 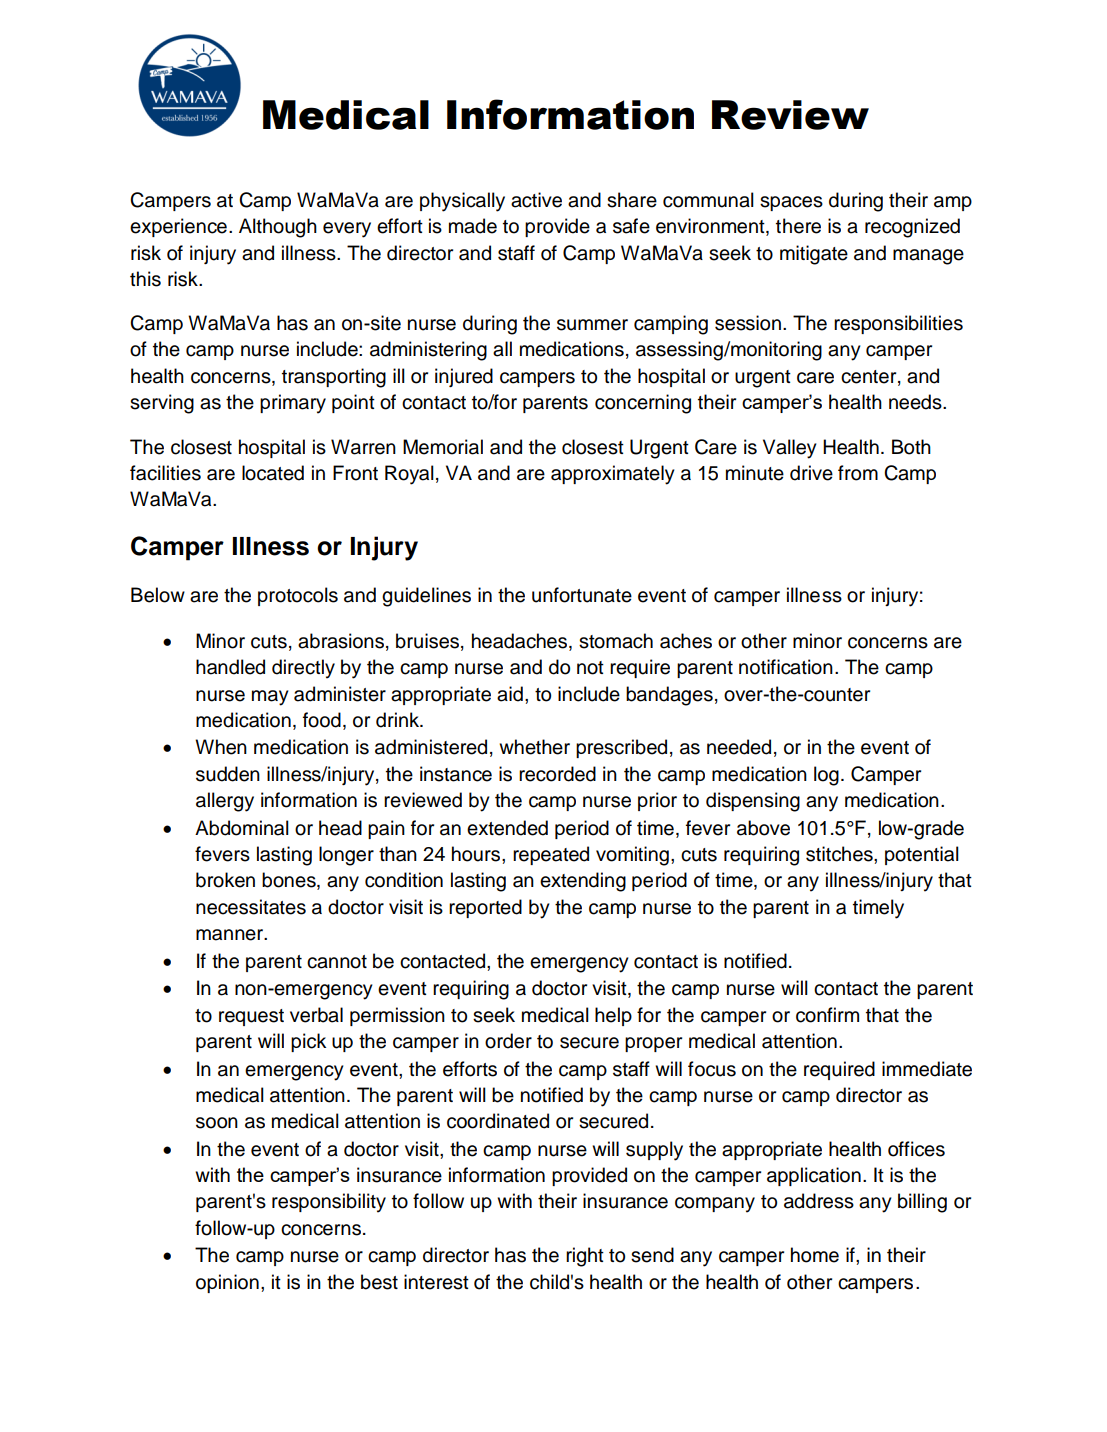 I want to click on there, so click(x=798, y=226).
